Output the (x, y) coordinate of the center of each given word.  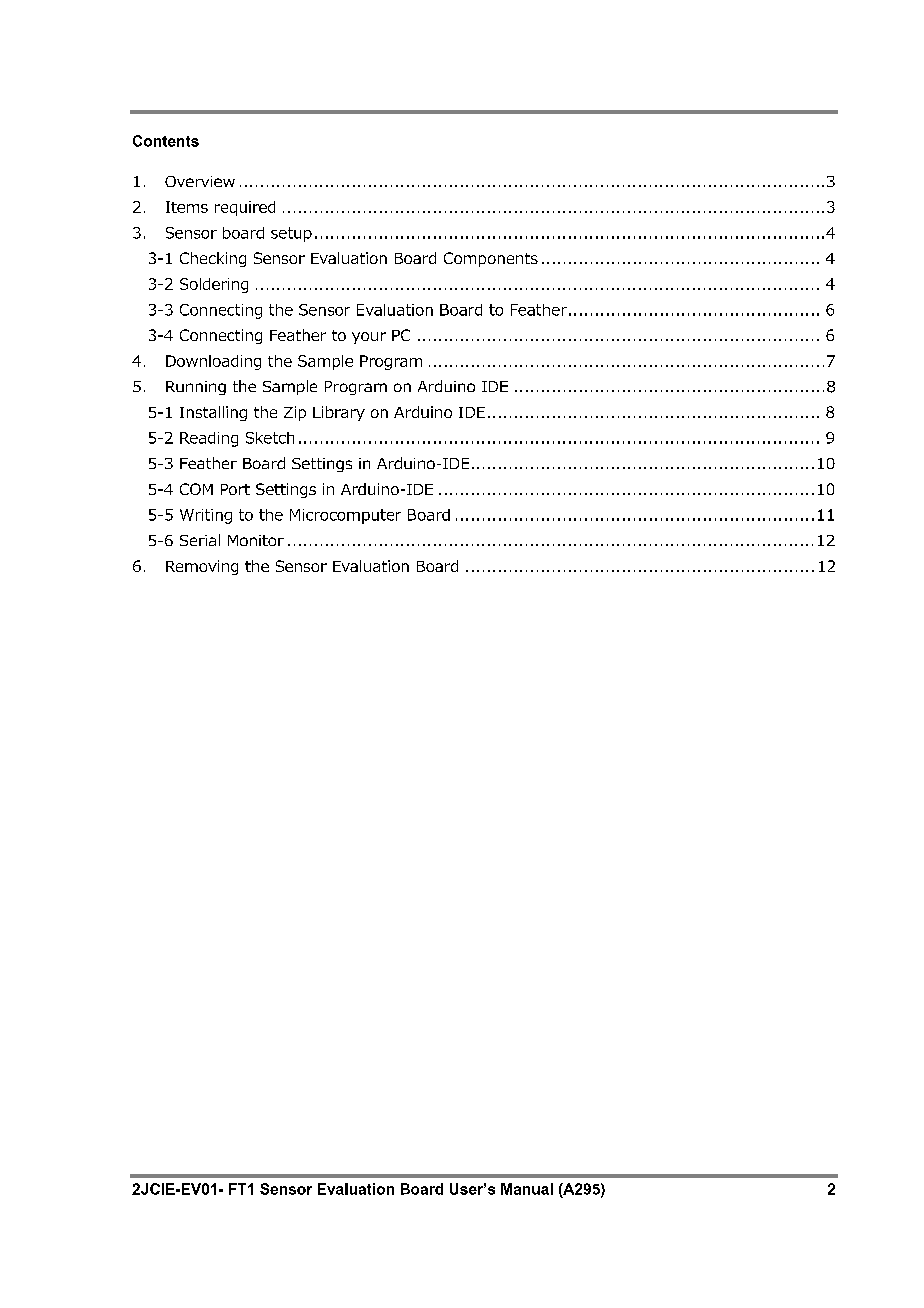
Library (339, 413)
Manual (527, 1189)
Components (491, 259)
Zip (295, 413)
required (245, 208)
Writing (206, 516)
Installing (213, 413)
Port (235, 489)
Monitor (256, 540)
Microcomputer (345, 516)
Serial (200, 540)
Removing (202, 567)
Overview (200, 181)
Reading (209, 439)
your (369, 338)
